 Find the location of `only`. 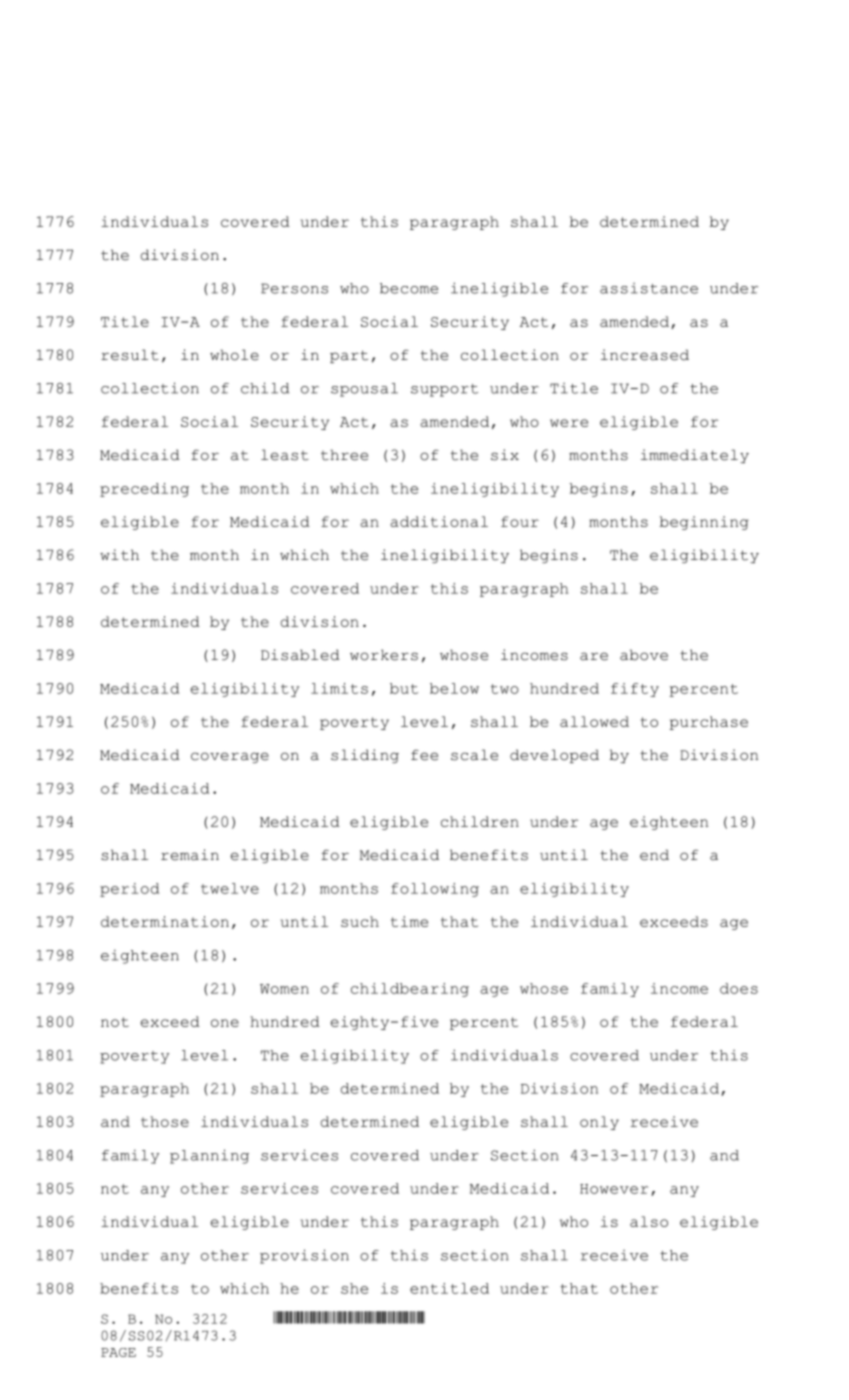

only is located at coordinates (599, 1123).
